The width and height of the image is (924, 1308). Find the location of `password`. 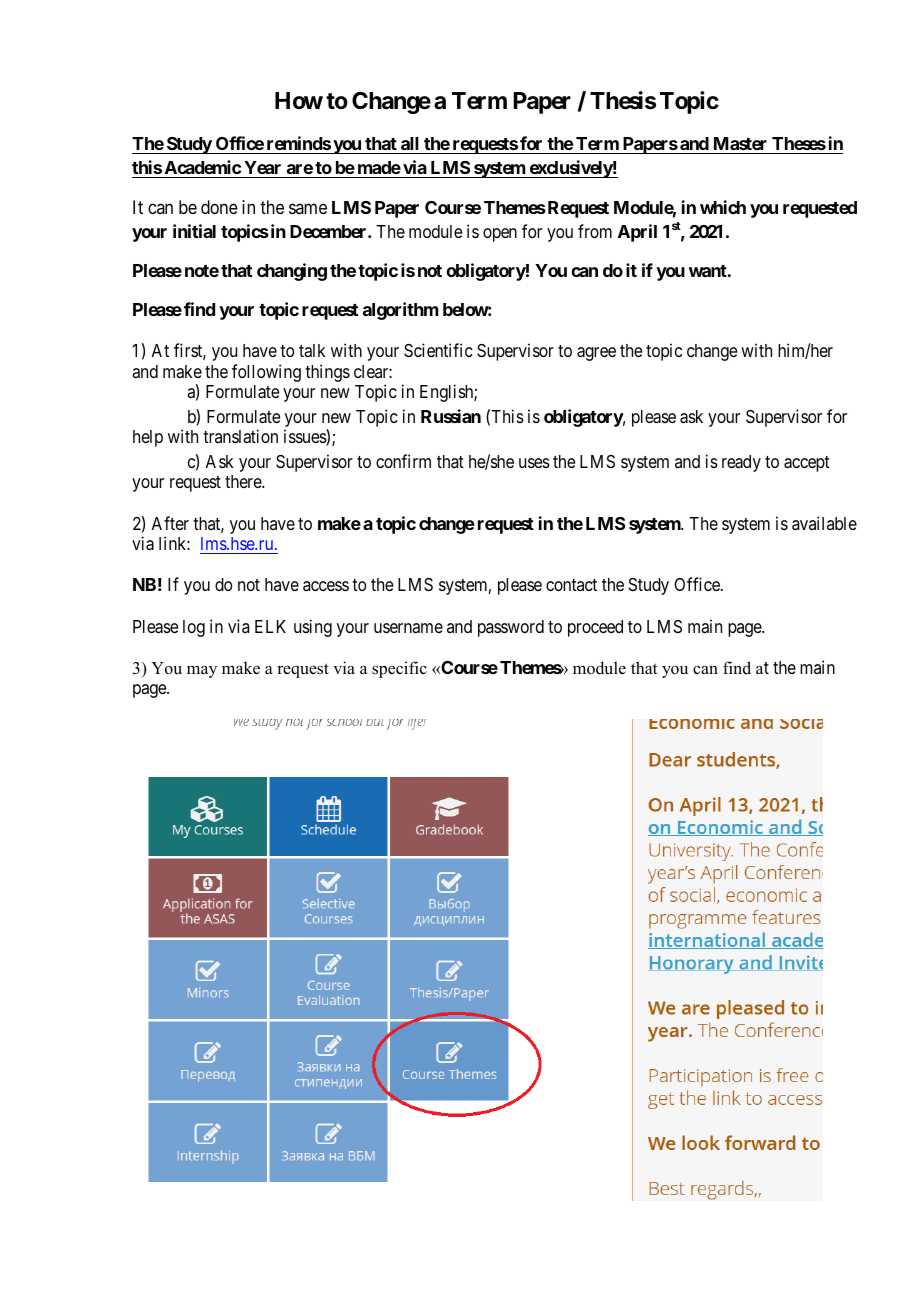

password is located at coordinates (511, 628).
